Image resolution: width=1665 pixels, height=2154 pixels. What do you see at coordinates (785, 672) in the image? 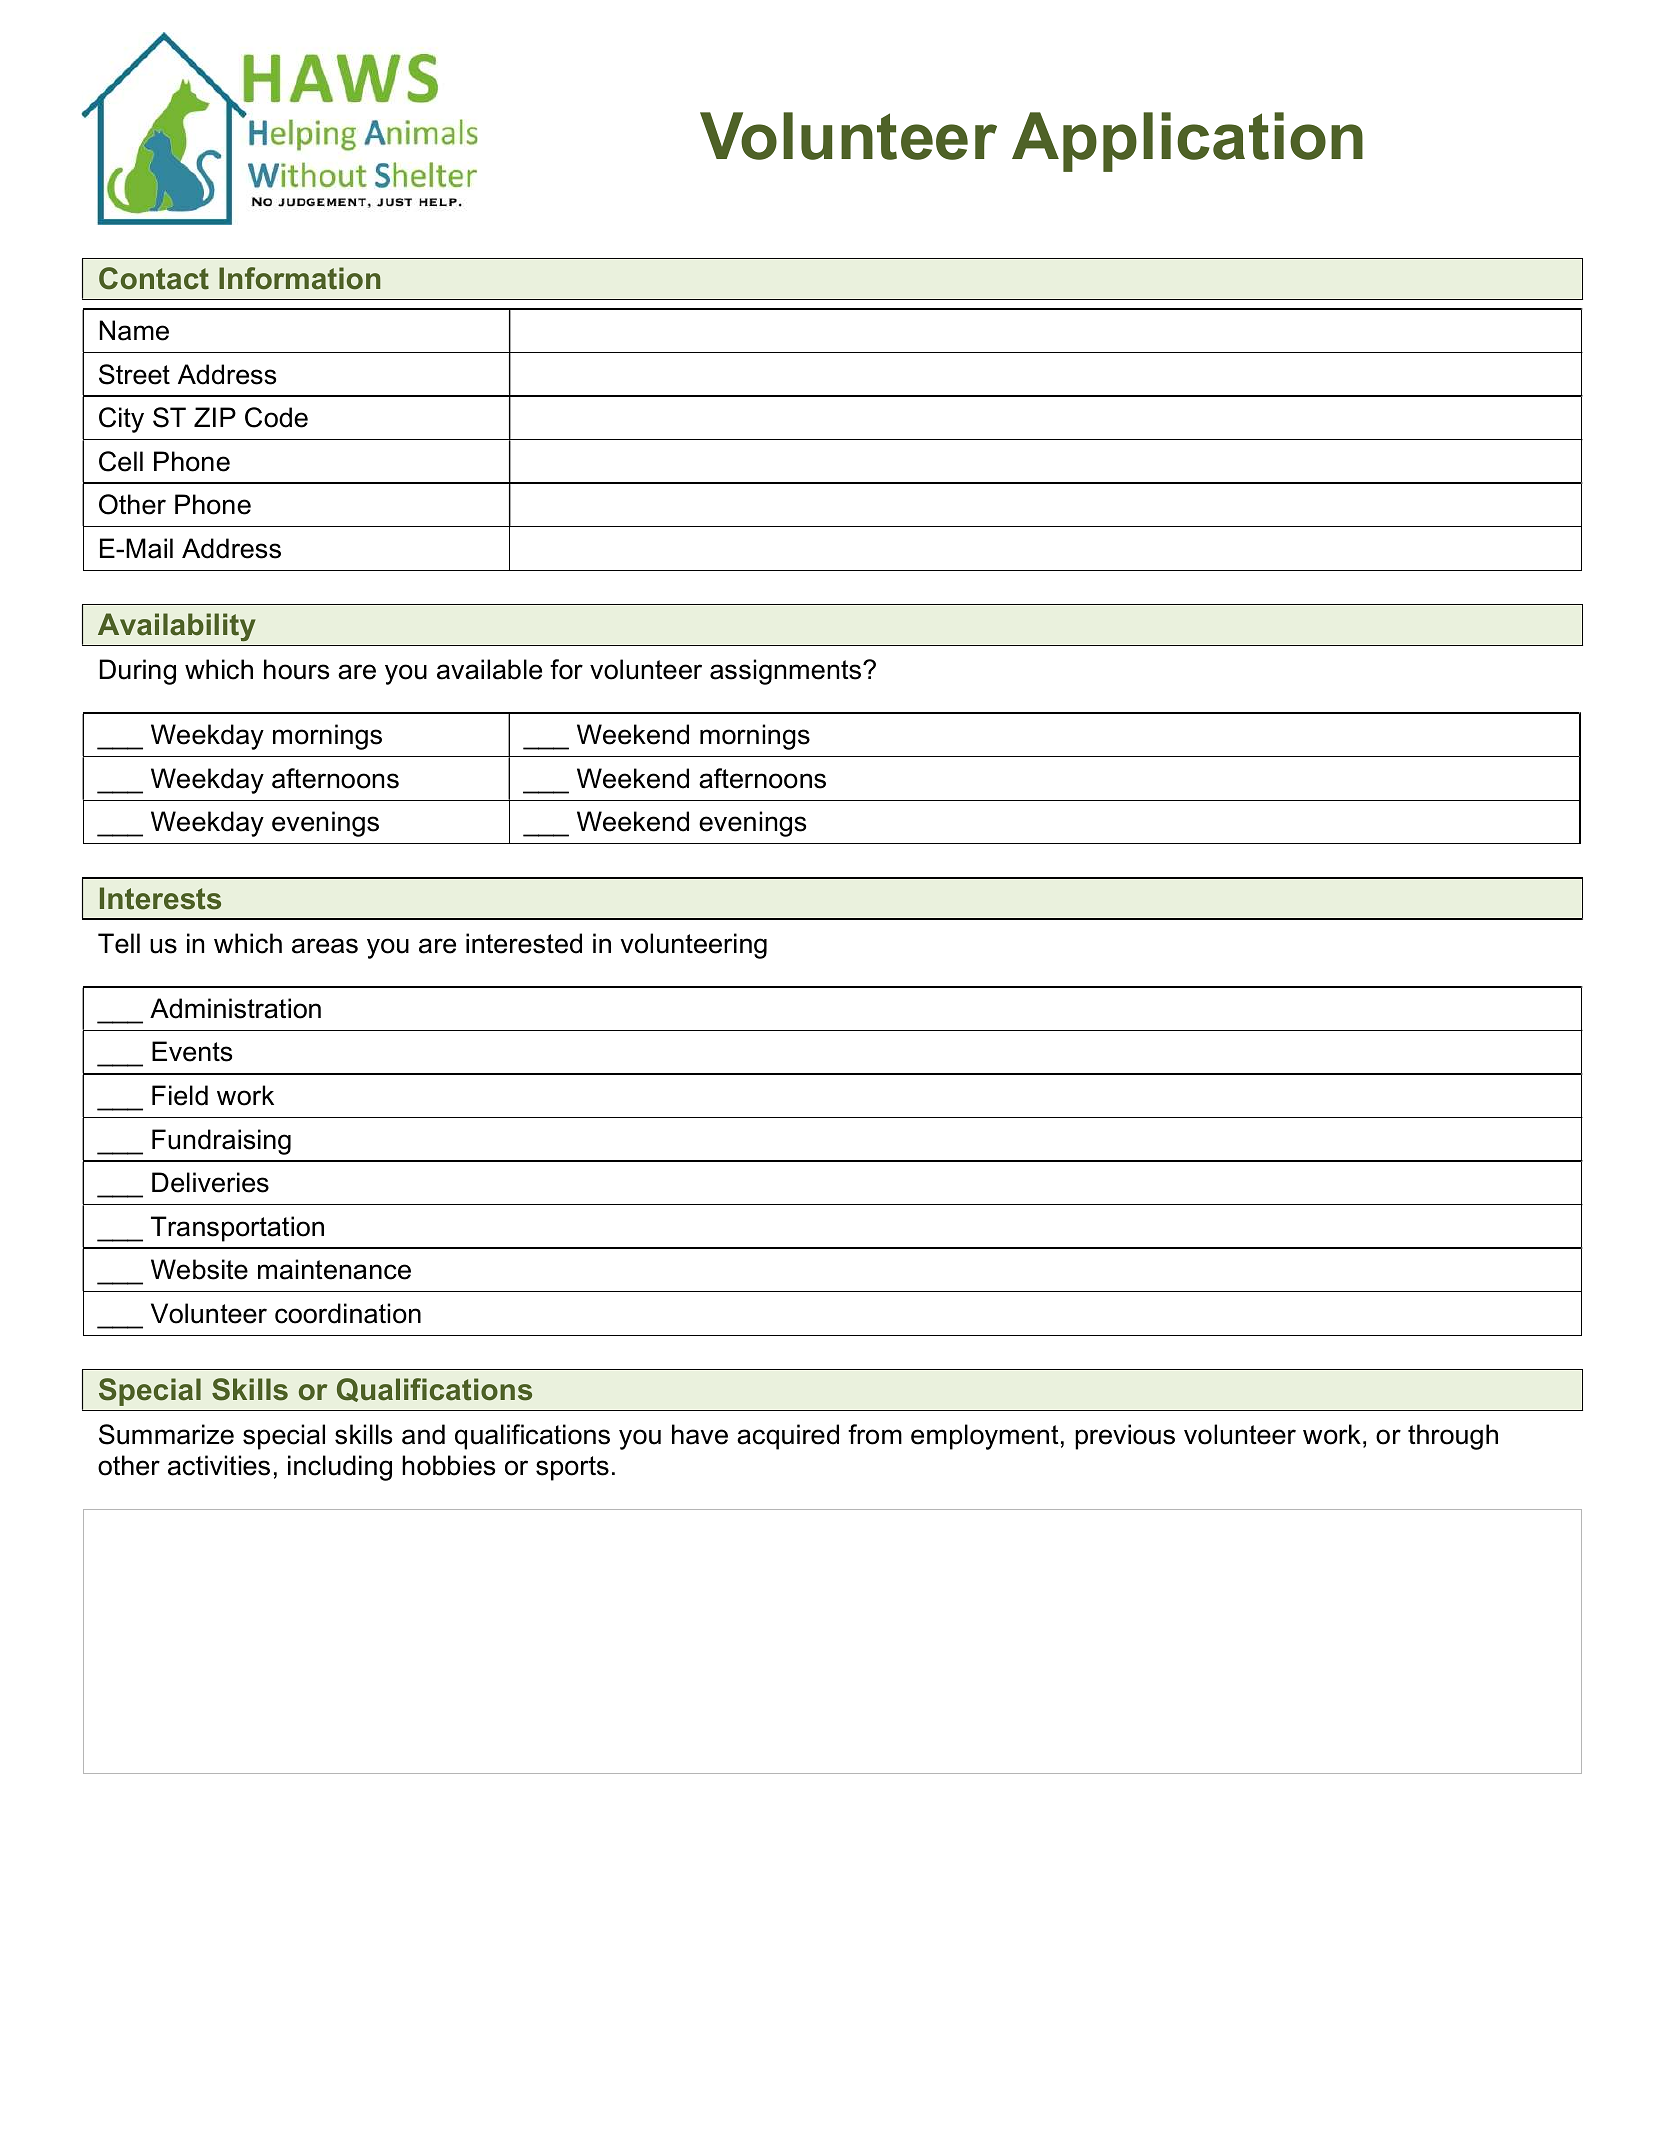
I see `assignments` at bounding box center [785, 672].
